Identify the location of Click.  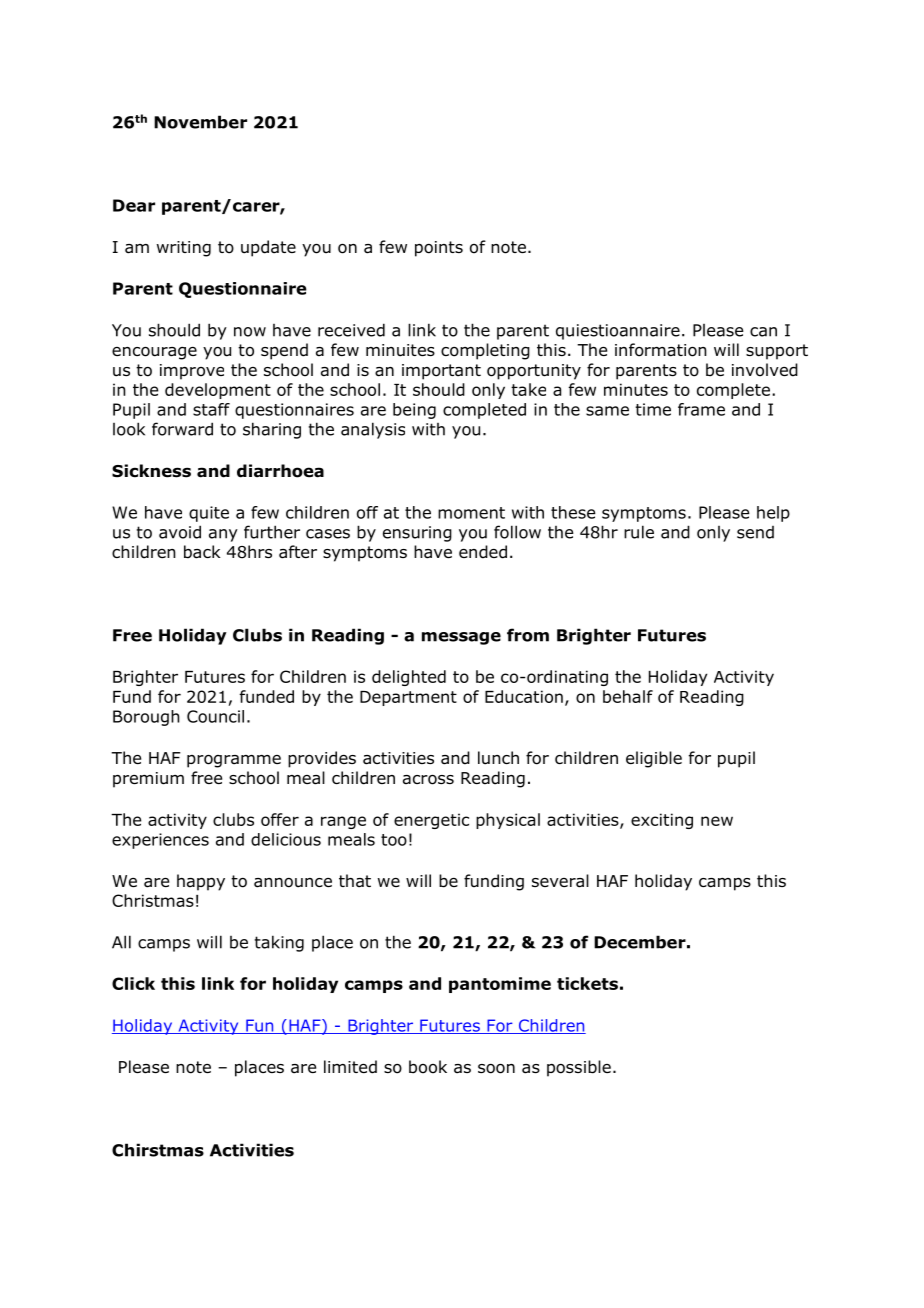
(133, 983).
